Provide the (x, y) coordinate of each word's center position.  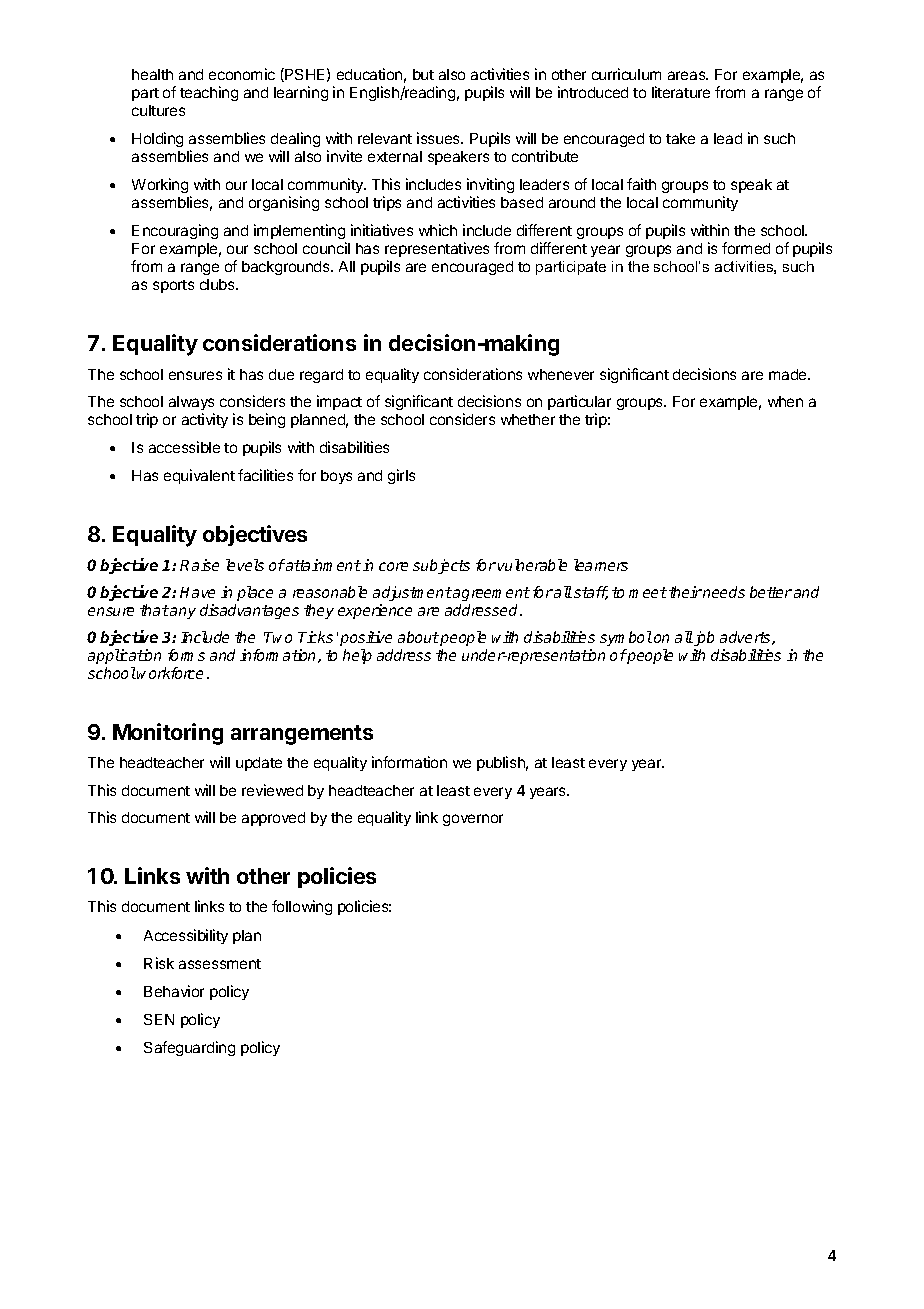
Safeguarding (189, 1048)
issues (439, 138)
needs (723, 592)
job (703, 638)
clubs (218, 284)
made (789, 374)
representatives (437, 251)
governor (473, 820)
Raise (199, 565)
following (302, 907)
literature (681, 92)
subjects (441, 566)
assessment (220, 964)
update (259, 764)
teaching (209, 93)
